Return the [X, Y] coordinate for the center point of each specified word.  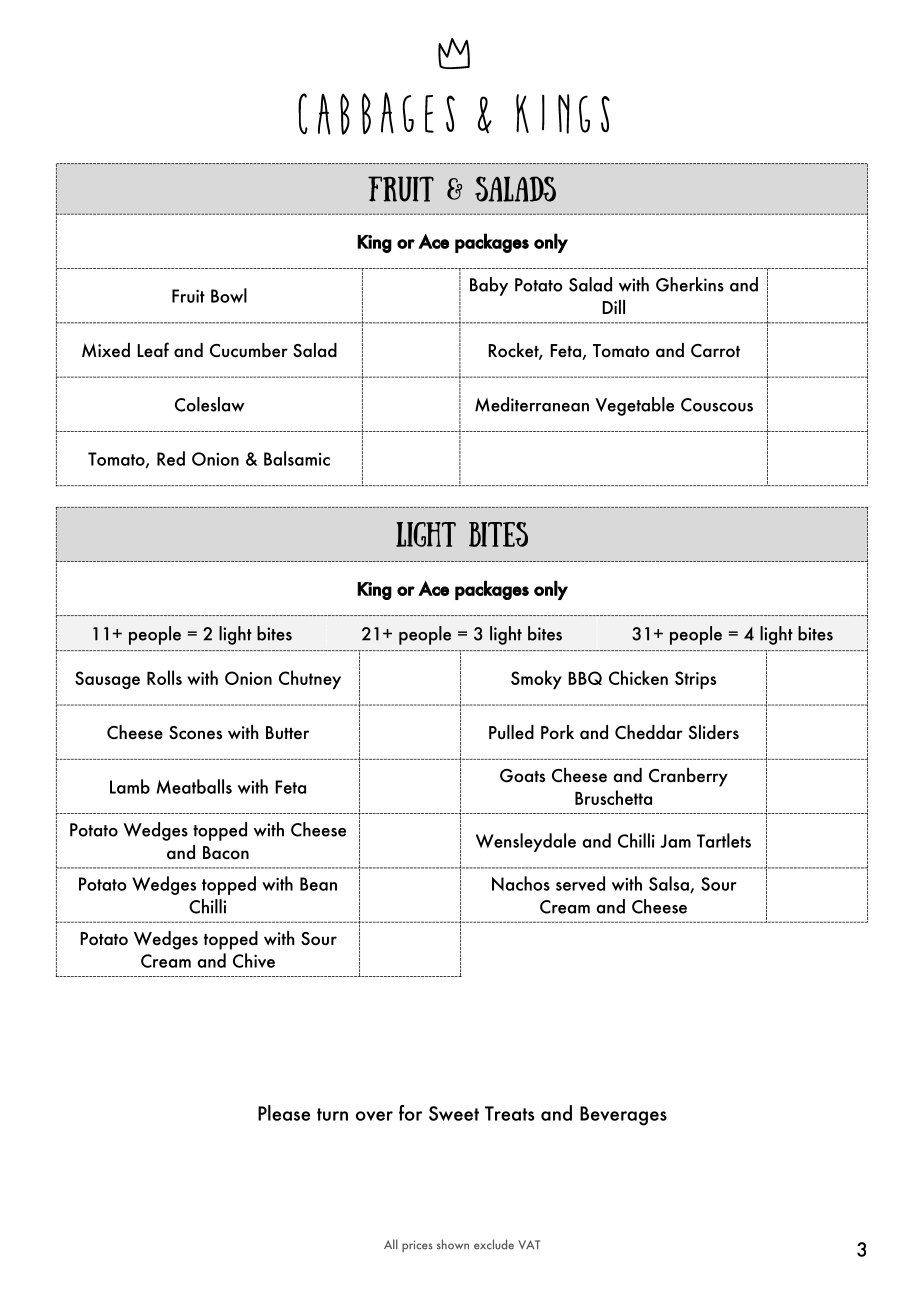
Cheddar [649, 732]
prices [417, 1246]
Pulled [511, 732]
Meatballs [194, 786]
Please [284, 1113]
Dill [613, 307]
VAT [529, 1245]
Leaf [153, 350]
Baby [489, 286]
